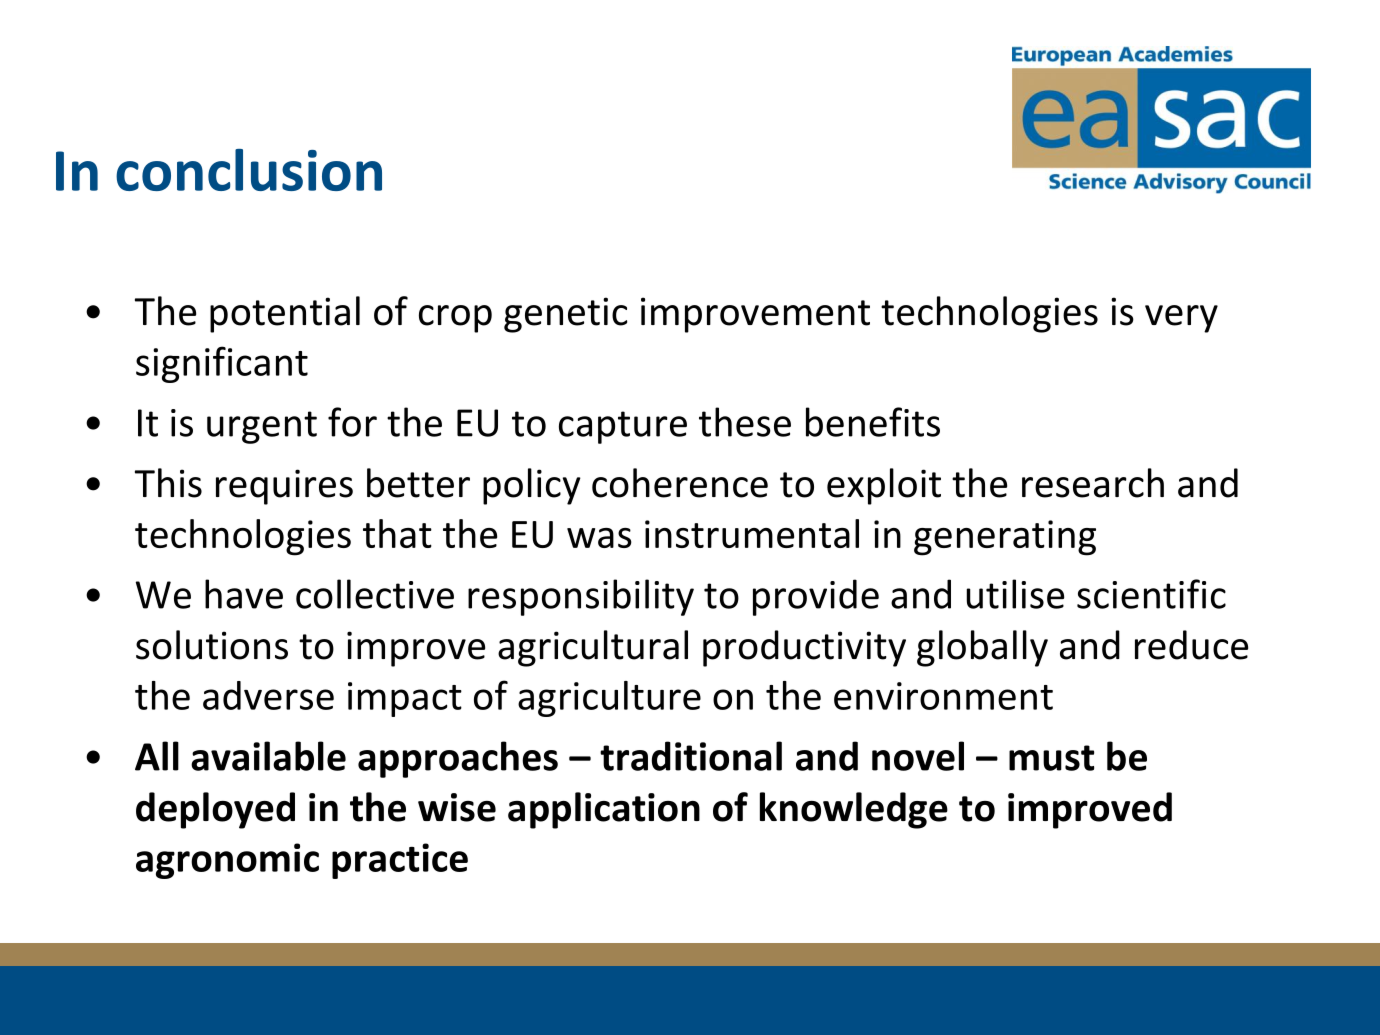 The width and height of the image is (1380, 1035). Describe the element at coordinates (854, 810) in the image. I see `knowledge` at that location.
